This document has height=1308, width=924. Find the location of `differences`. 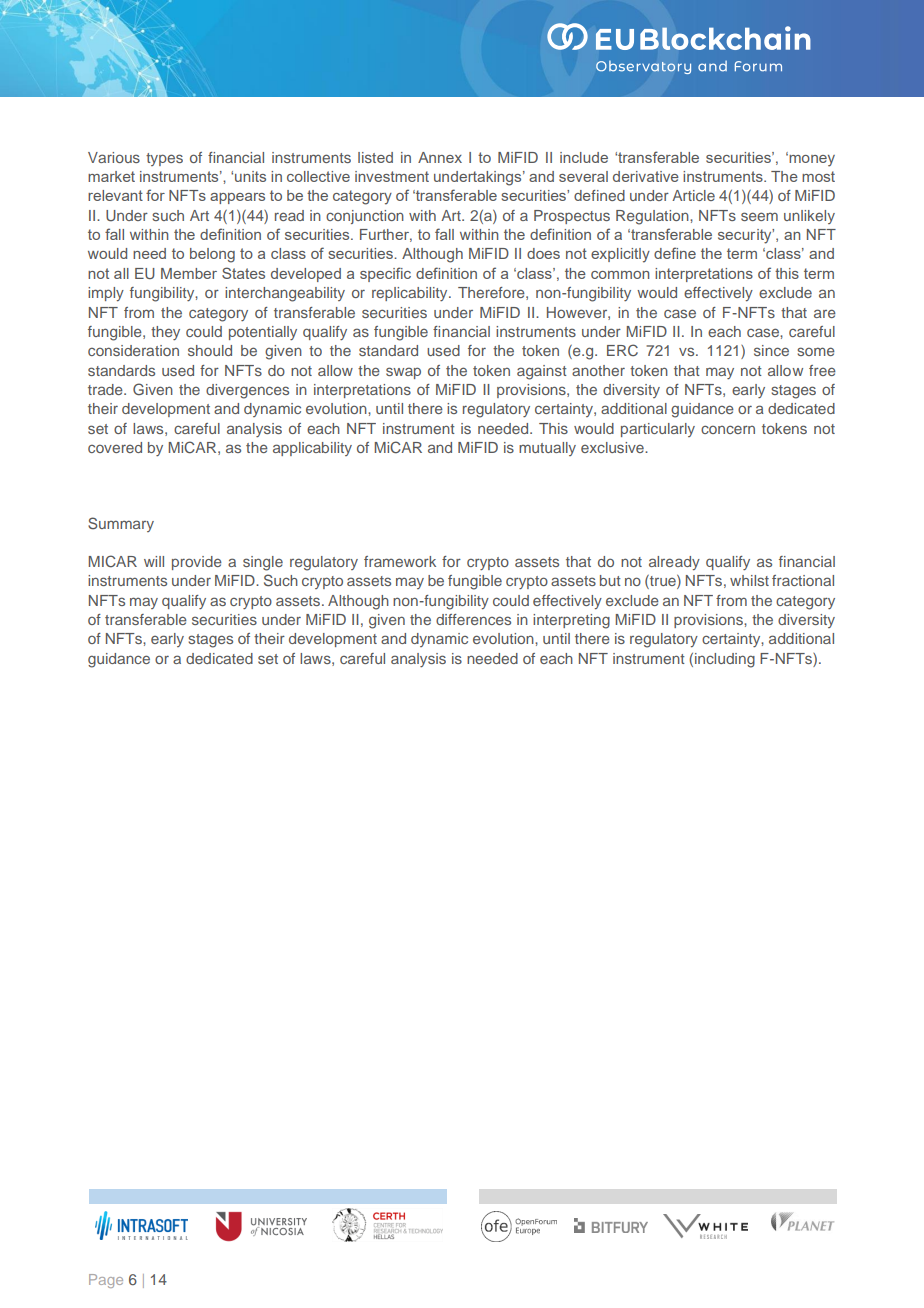

differences is located at coordinates (473, 619).
